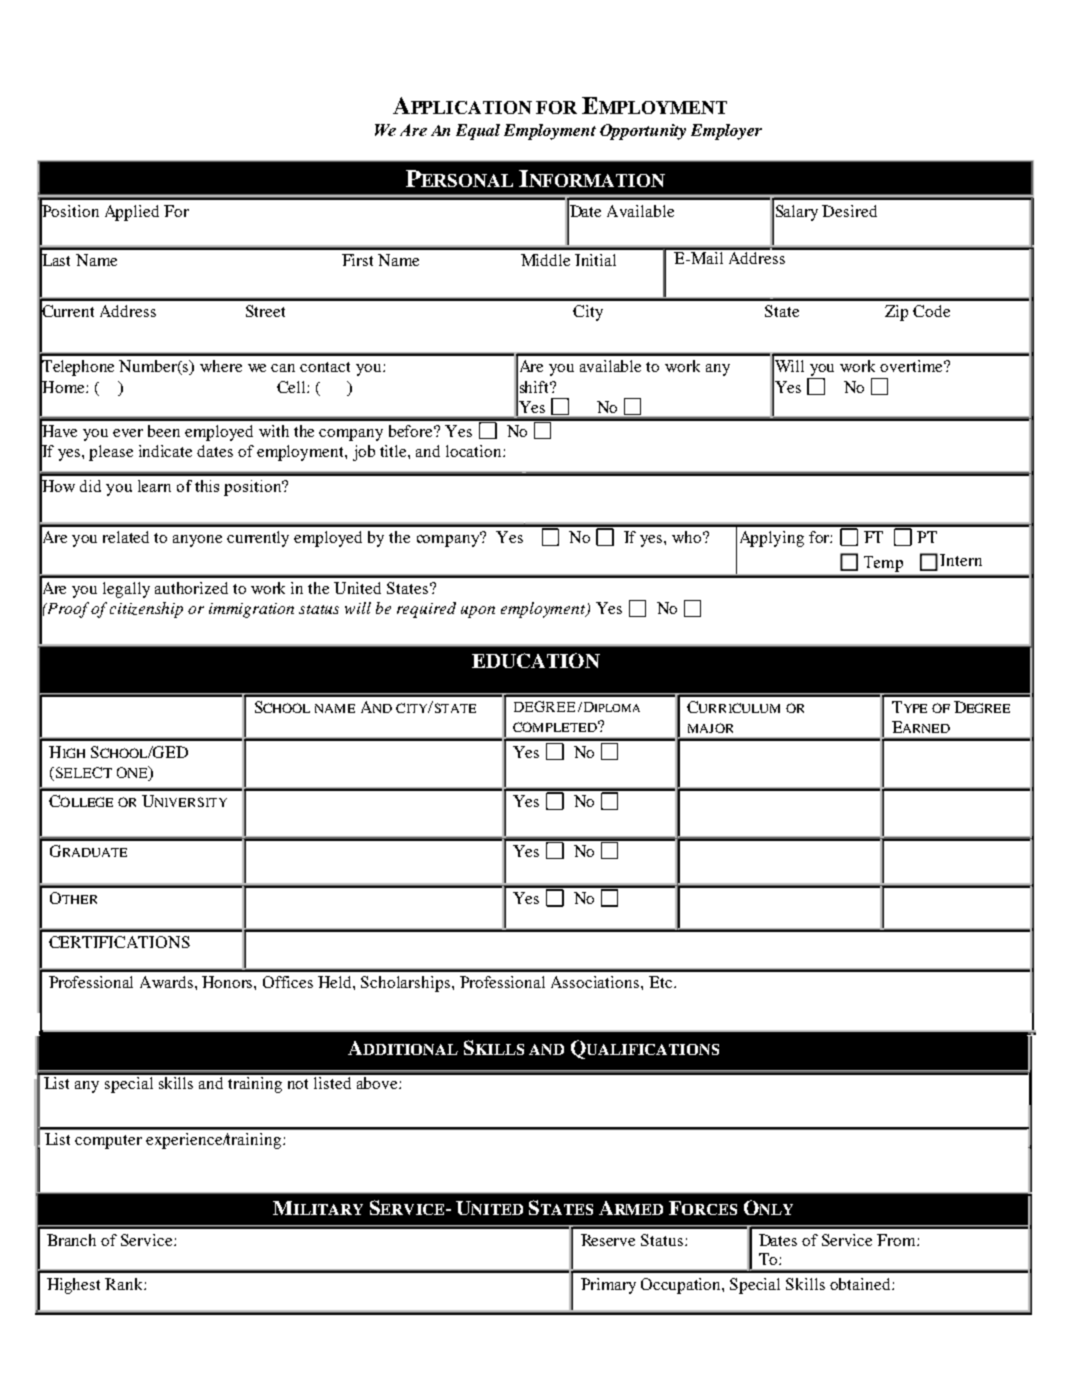 The image size is (1071, 1386). What do you see at coordinates (710, 728) in the screenshot?
I see `MAJOR` at bounding box center [710, 728].
